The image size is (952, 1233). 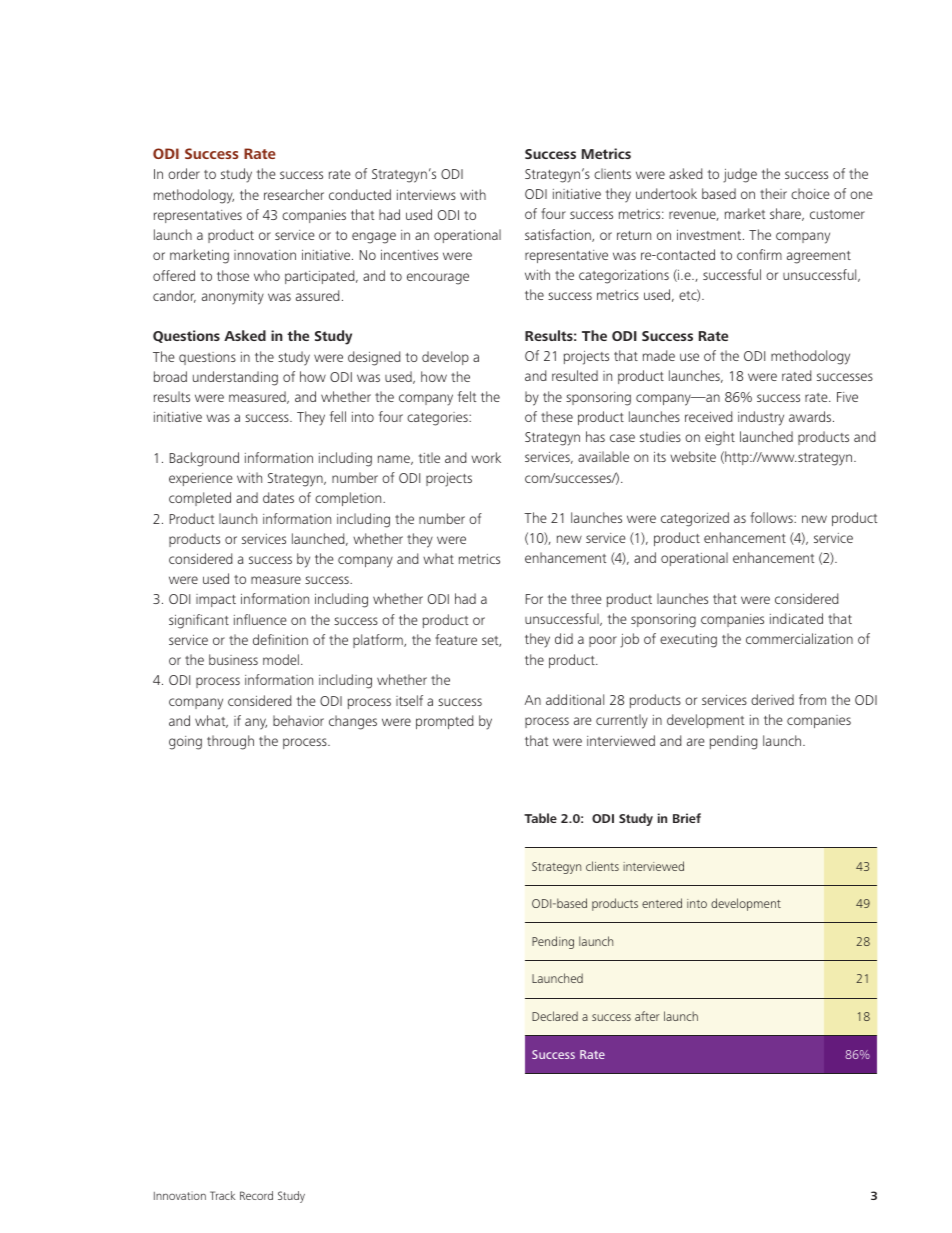 I want to click on dates, so click(x=278, y=497).
